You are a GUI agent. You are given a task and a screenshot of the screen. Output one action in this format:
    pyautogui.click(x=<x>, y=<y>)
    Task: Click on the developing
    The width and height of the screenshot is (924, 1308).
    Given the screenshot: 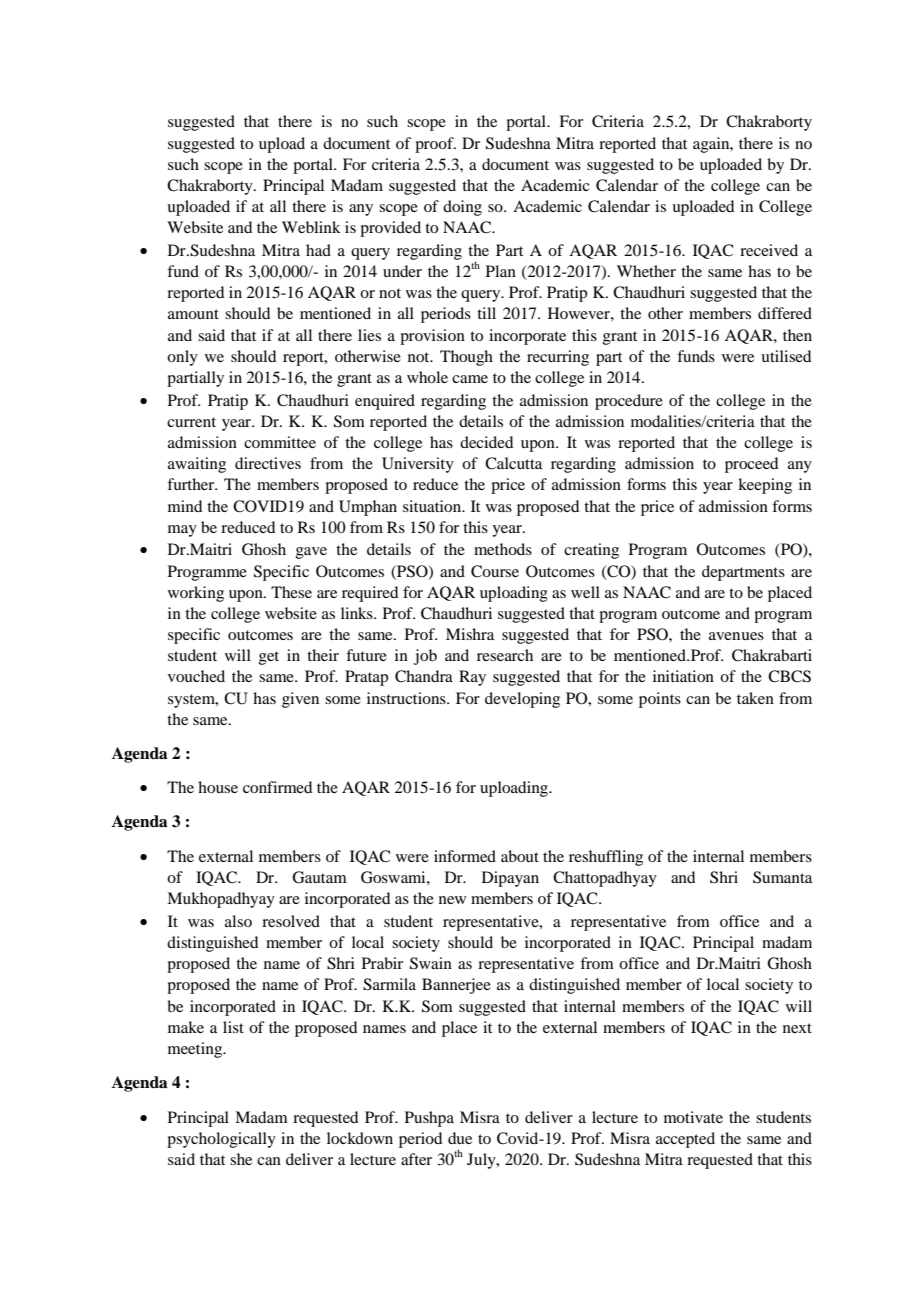 What is the action you would take?
    pyautogui.click(x=522, y=700)
